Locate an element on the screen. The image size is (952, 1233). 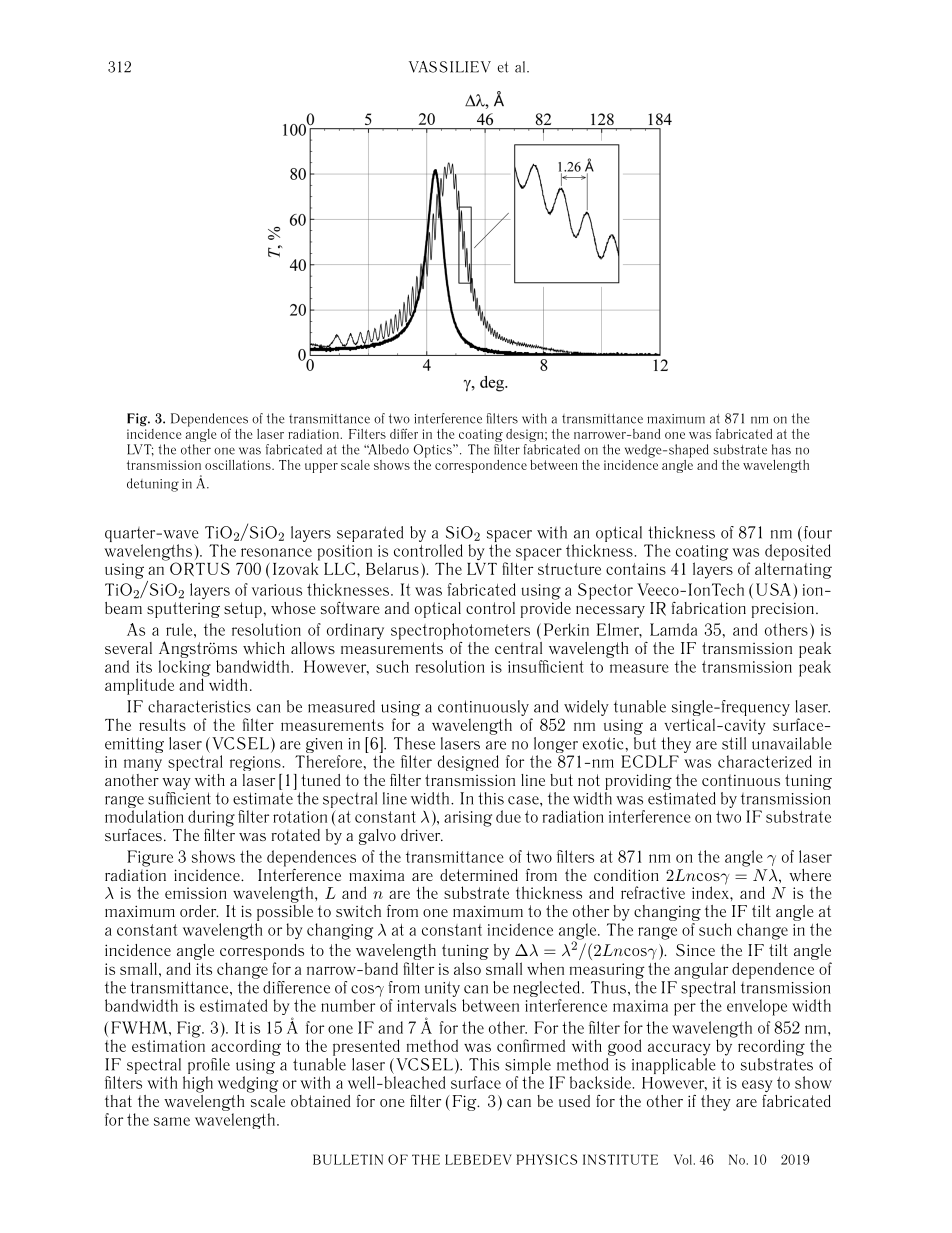
has is located at coordinates (781, 449).
